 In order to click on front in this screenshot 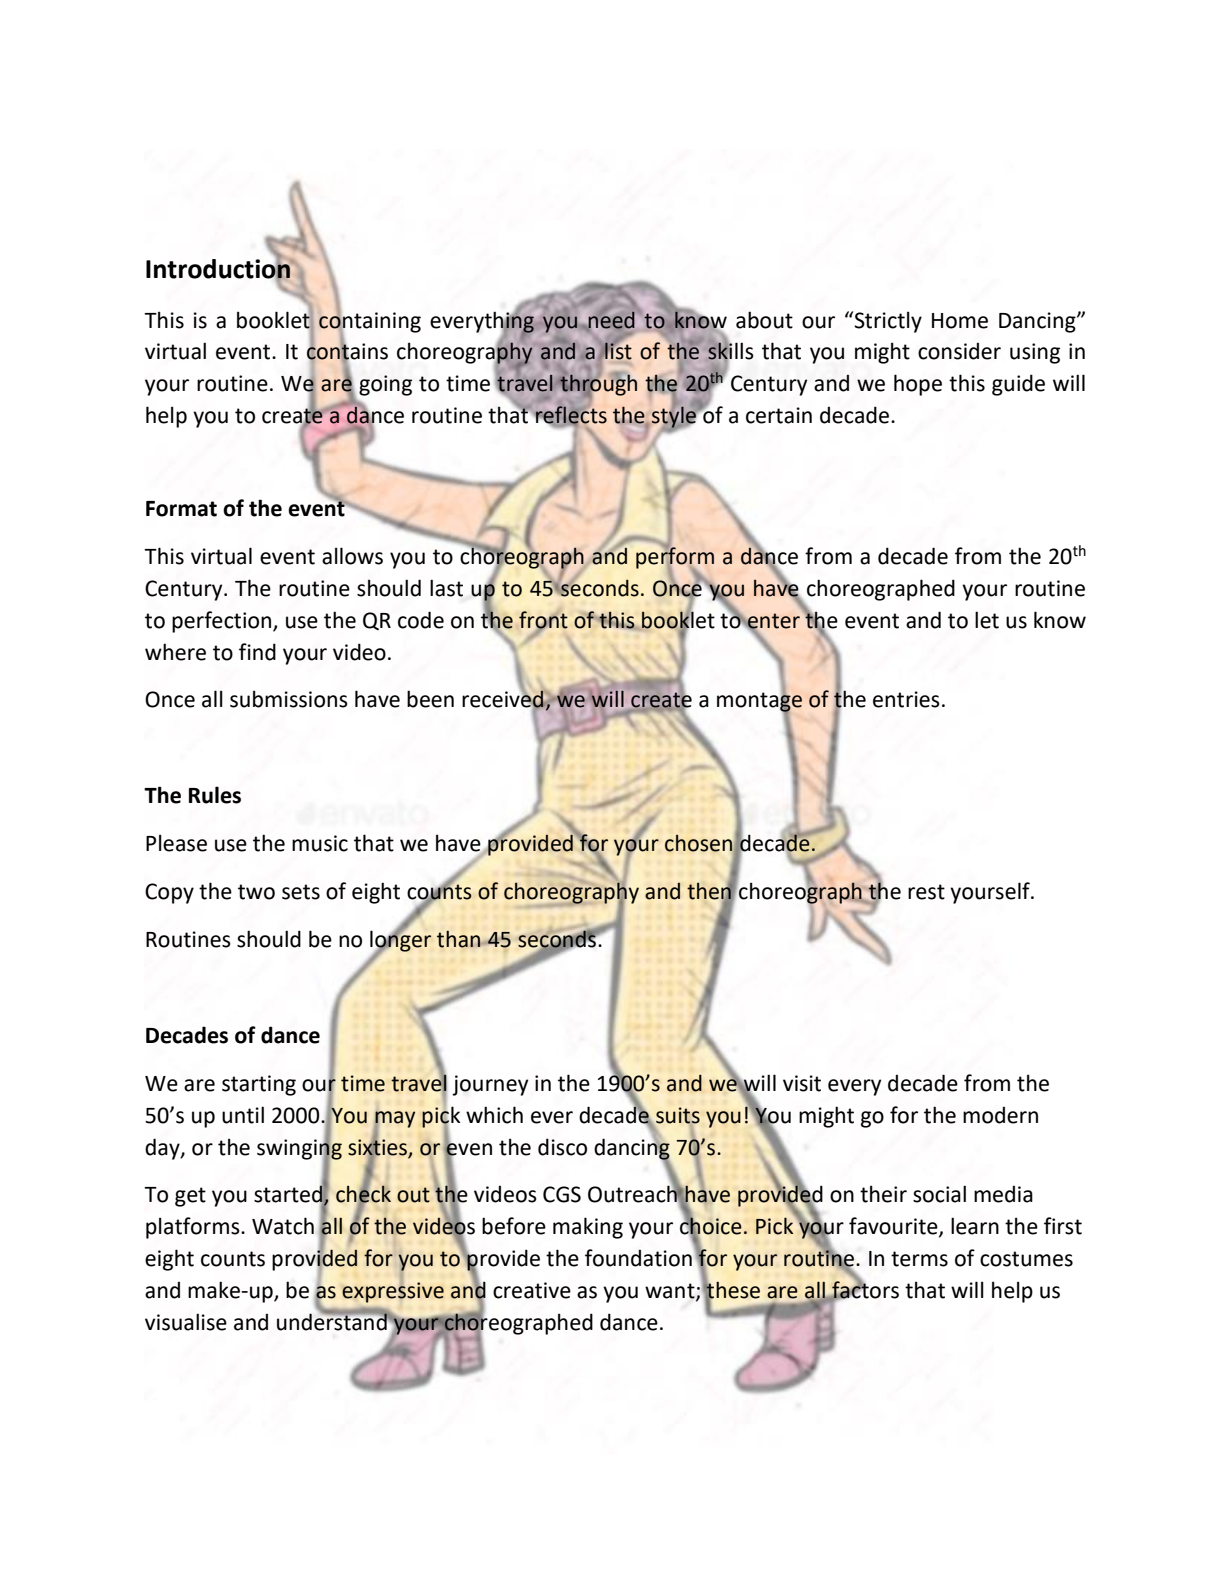, I will do `click(543, 620)`.
